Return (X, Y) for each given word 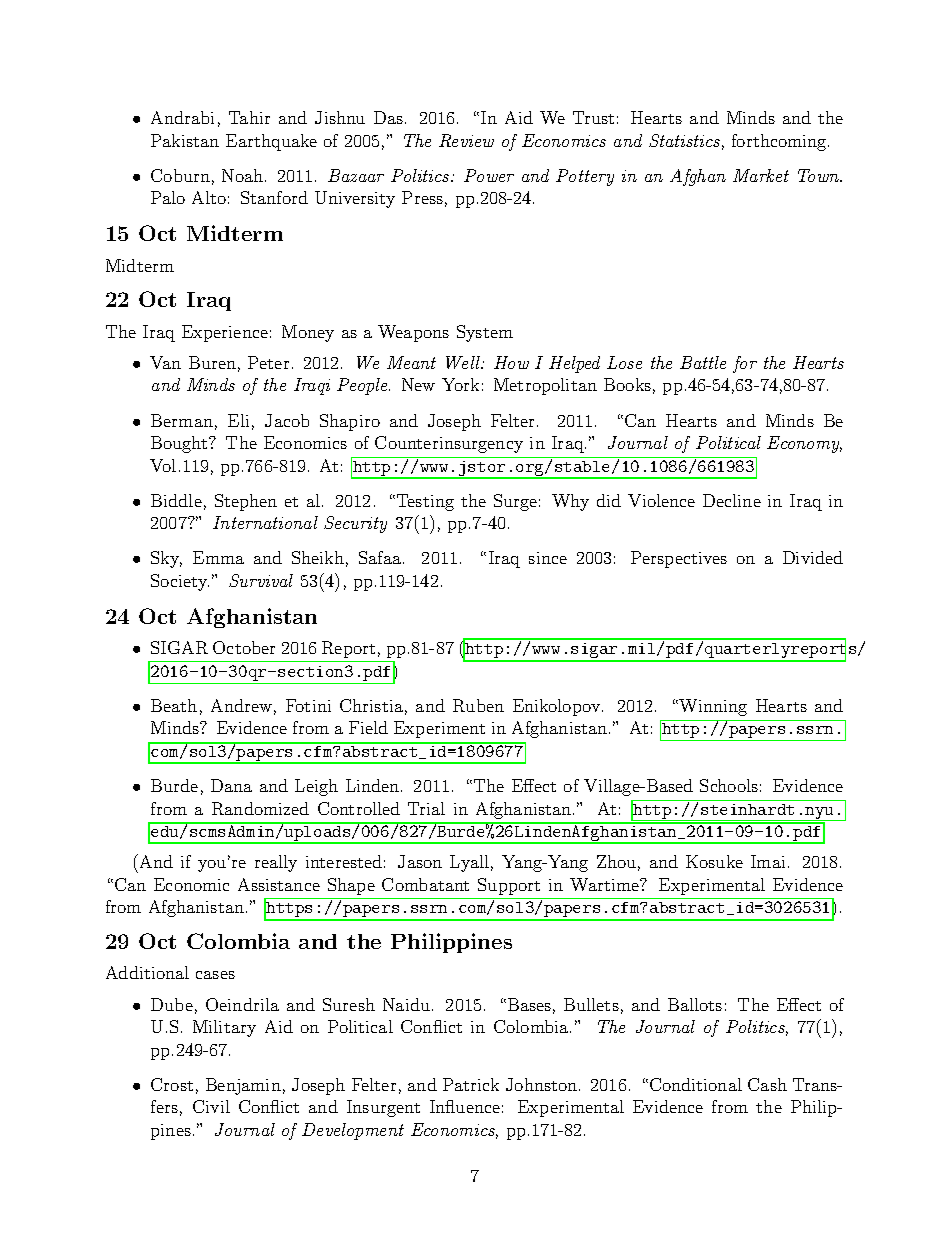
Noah (244, 175)
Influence (465, 1106)
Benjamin (243, 1086)
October (244, 647)
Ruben (478, 705)
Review (466, 140)
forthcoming (780, 142)
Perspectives (679, 559)
